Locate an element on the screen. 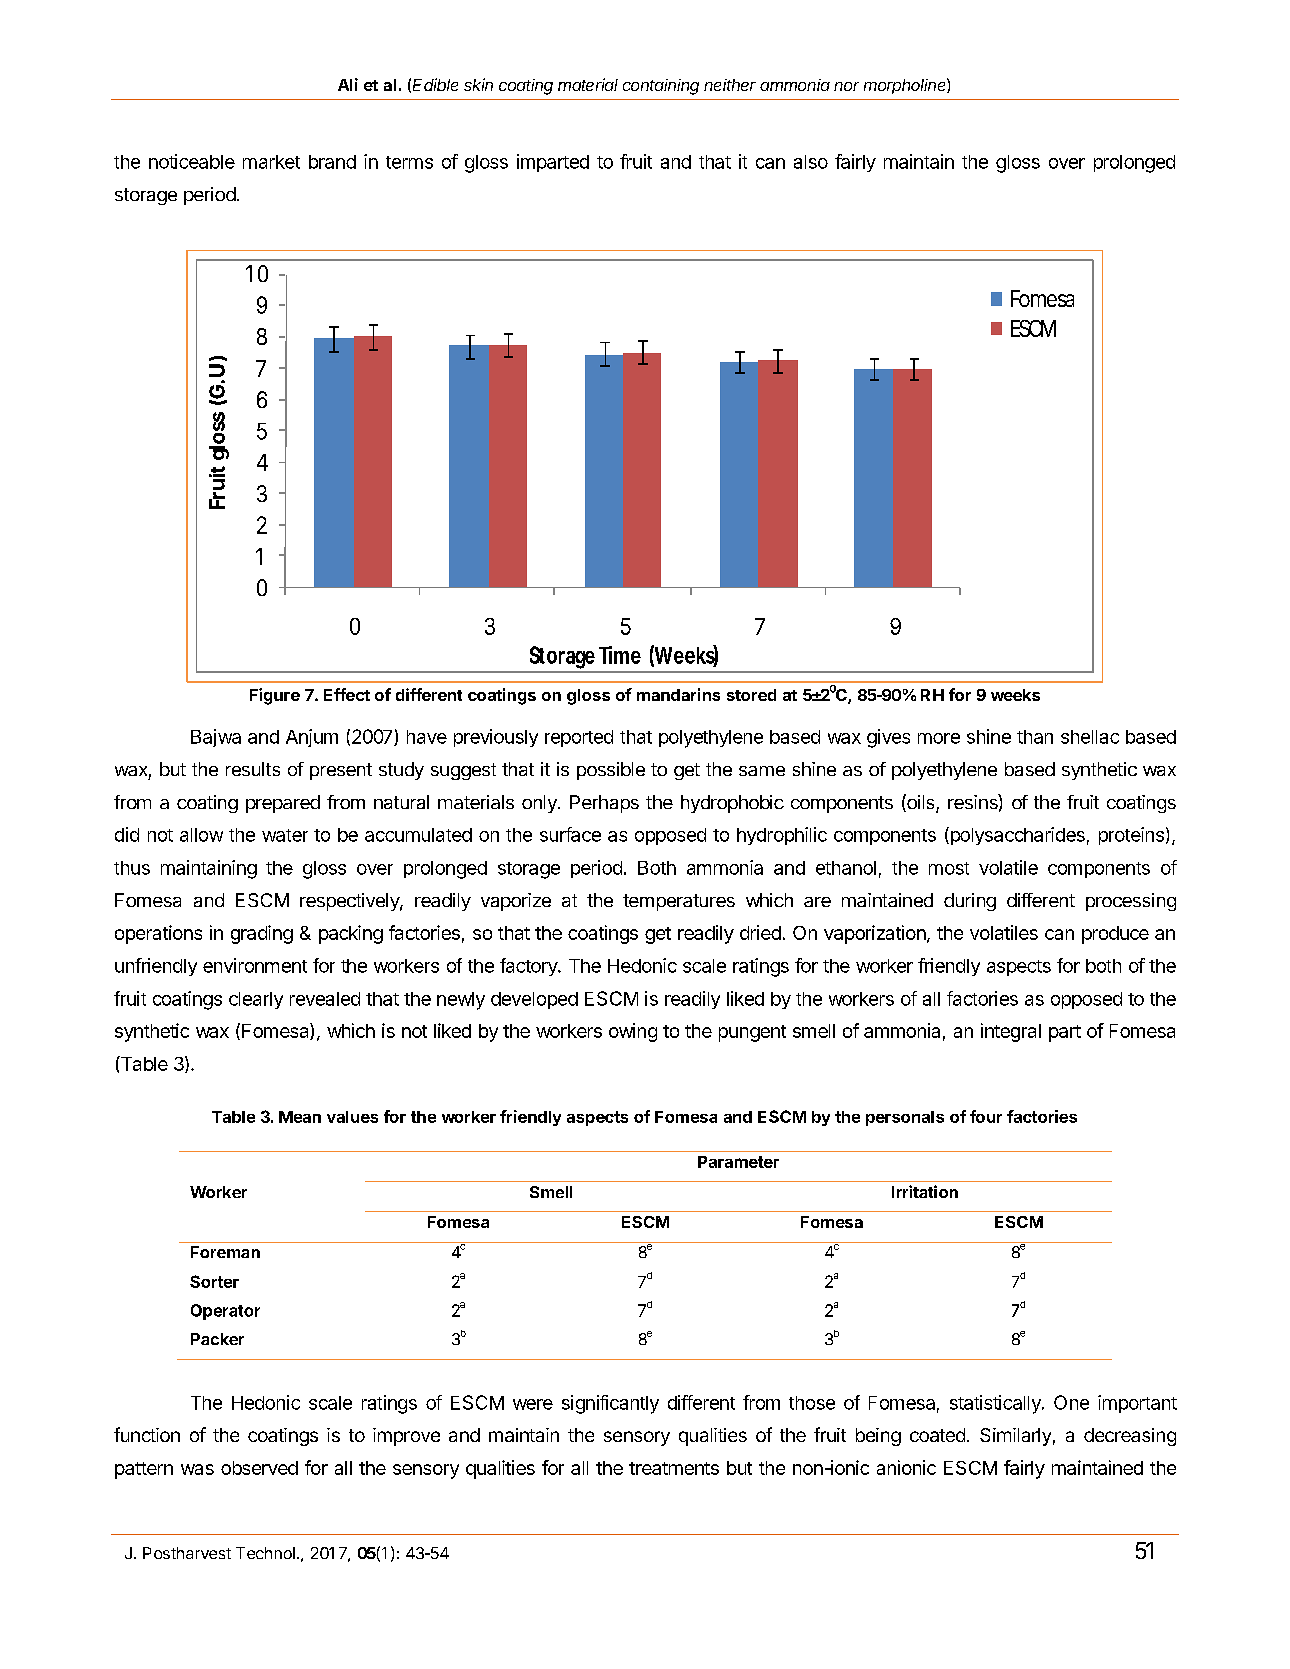 Image resolution: width=1290 pixels, height=1669 pixels. Mean is located at coordinates (300, 1117).
